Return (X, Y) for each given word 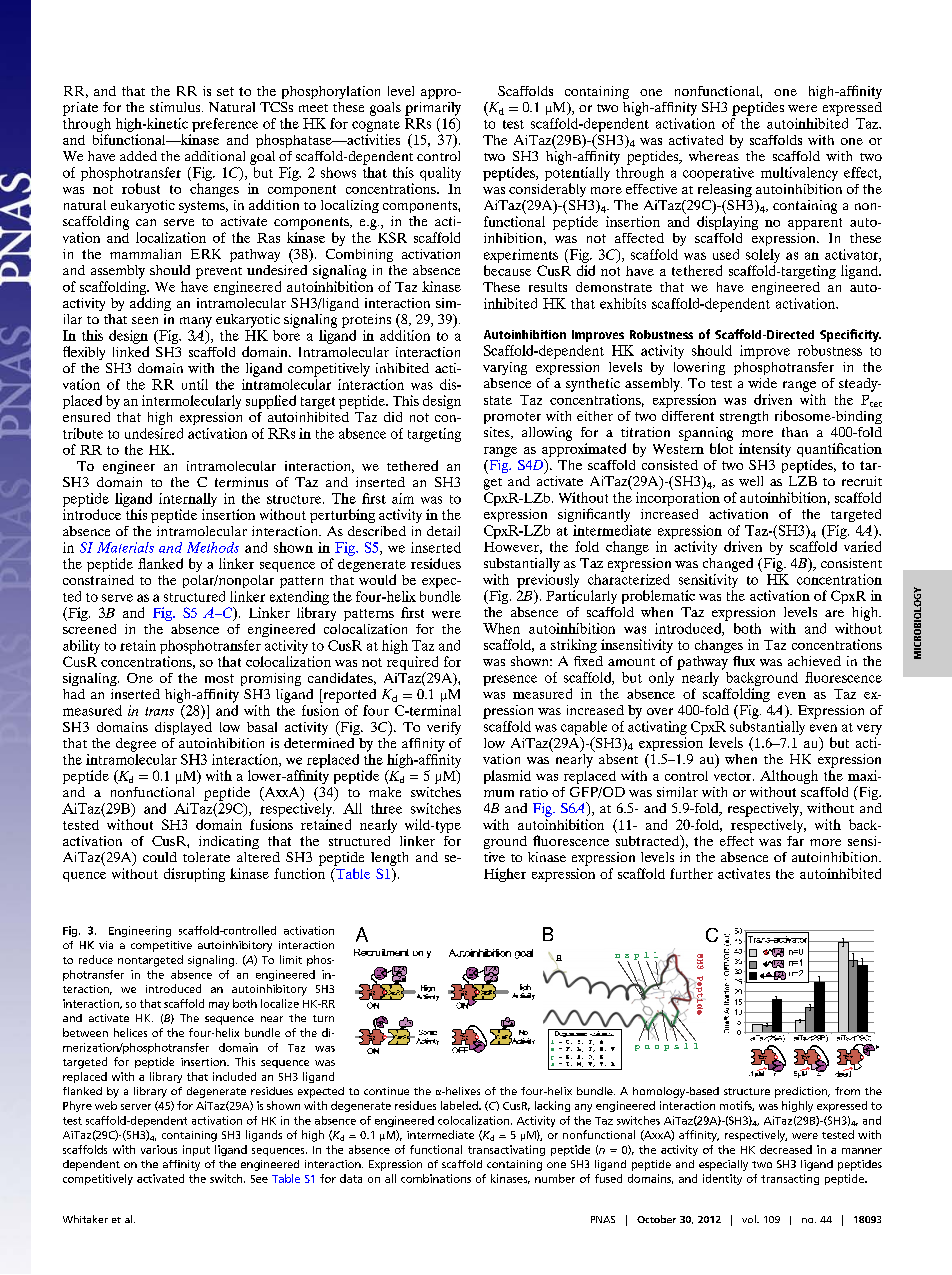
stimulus (176, 107)
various (159, 1149)
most (219, 678)
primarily (433, 109)
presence (510, 680)
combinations (436, 1178)
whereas (714, 156)
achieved (814, 661)
